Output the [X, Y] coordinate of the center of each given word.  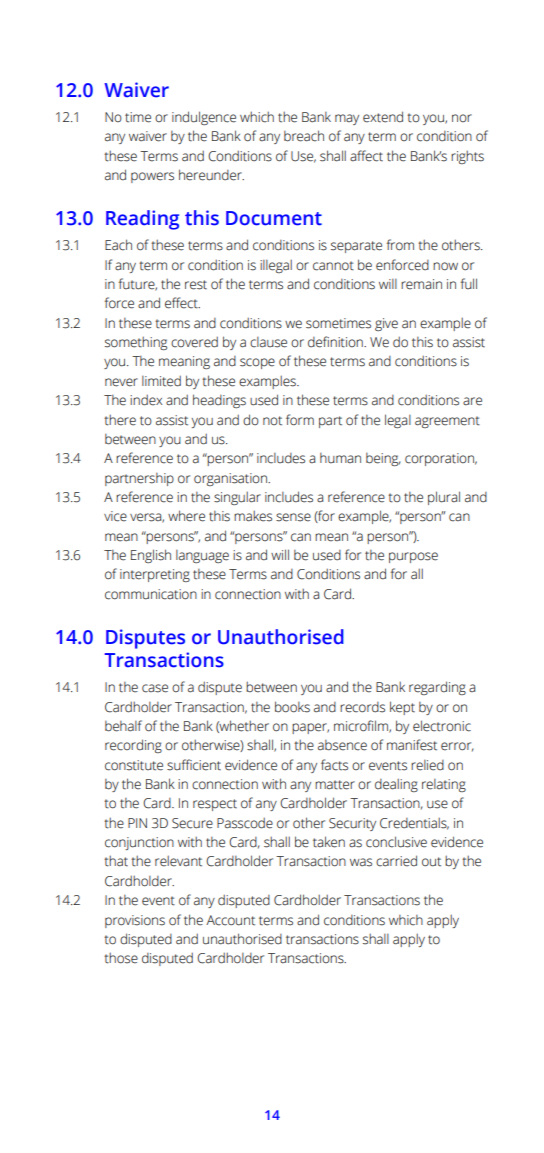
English [151, 556]
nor [462, 118]
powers [152, 177]
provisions [135, 921]
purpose [413, 557]
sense [293, 517]
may [347, 119]
